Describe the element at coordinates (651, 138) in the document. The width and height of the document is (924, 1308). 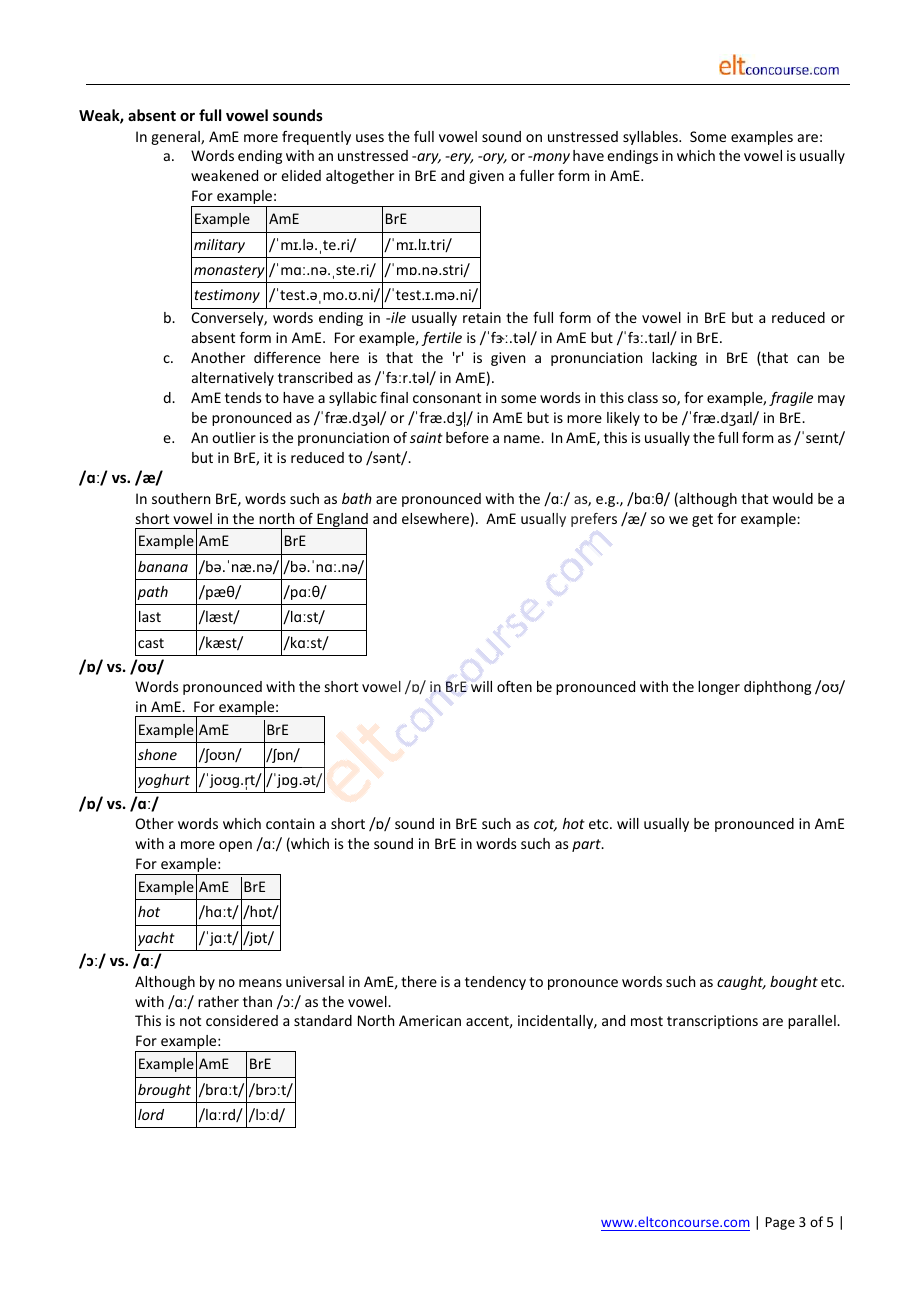
I see `syllables` at that location.
